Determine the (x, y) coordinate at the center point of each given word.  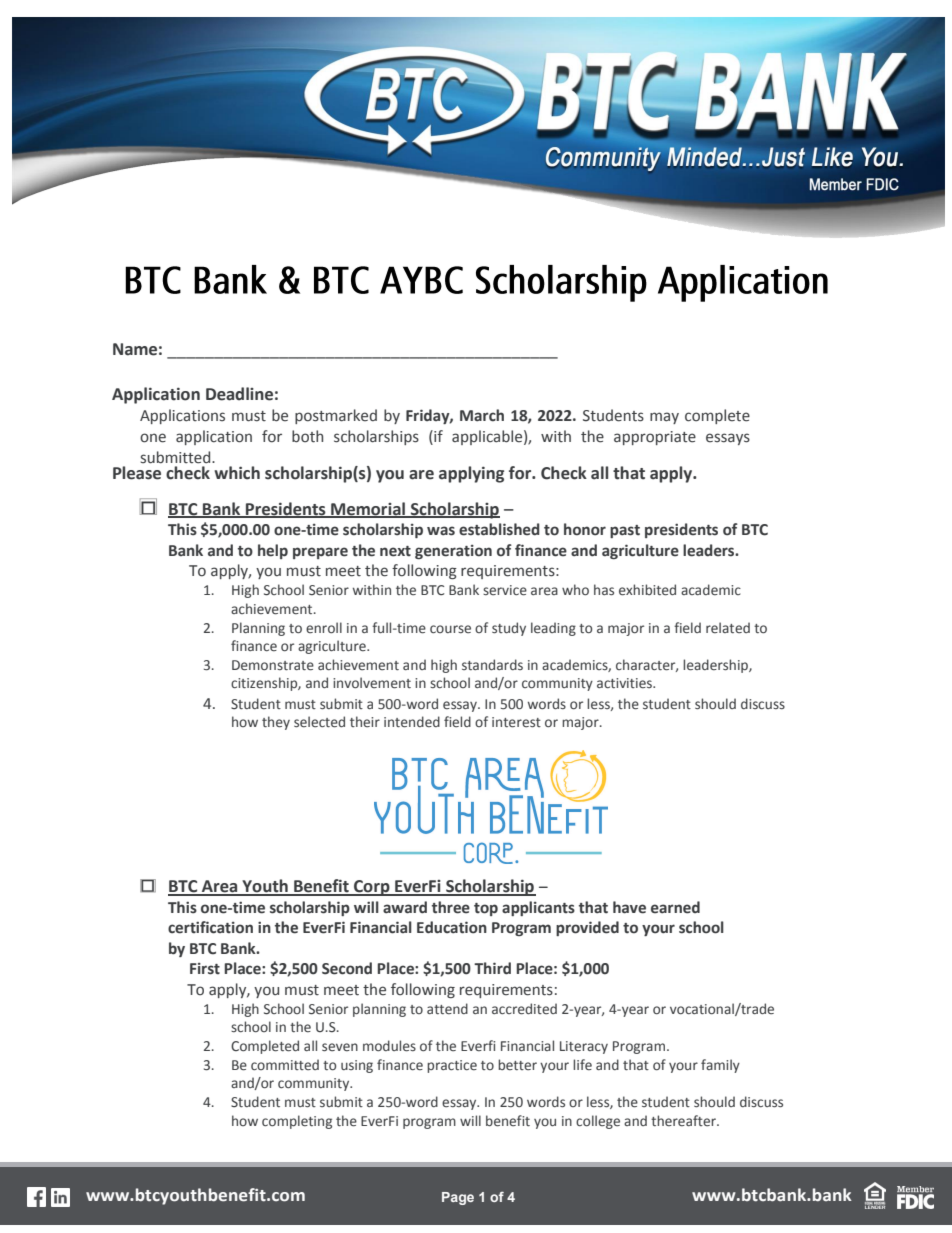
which (237, 473)
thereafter (684, 1121)
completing (297, 1122)
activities (625, 683)
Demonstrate (273, 665)
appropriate (655, 438)
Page (458, 1198)
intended (412, 722)
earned (675, 907)
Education (452, 927)
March (482, 415)
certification (210, 927)
